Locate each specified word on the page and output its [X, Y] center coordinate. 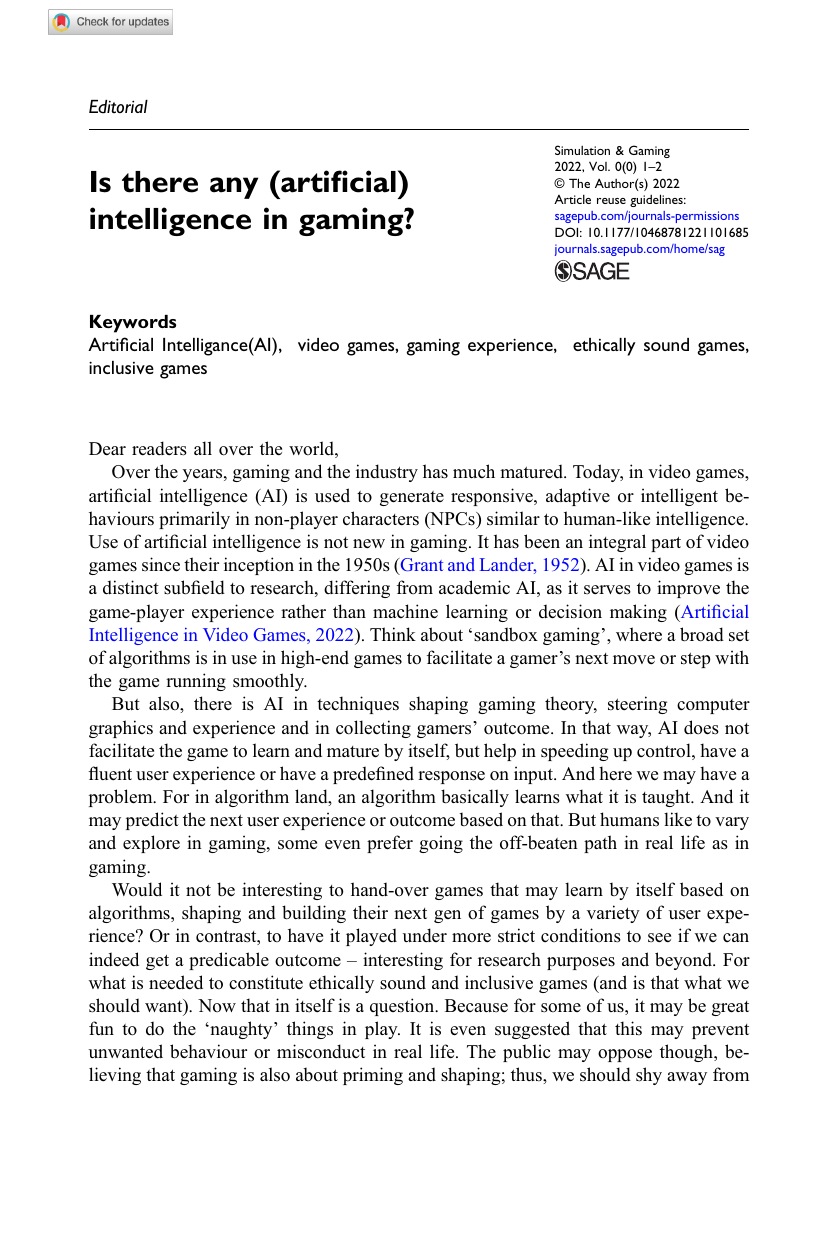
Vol [599, 166]
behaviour [208, 1051]
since [161, 564]
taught [667, 798]
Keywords [133, 324]
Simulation [582, 150]
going [441, 844]
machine [405, 611]
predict [152, 821]
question [403, 1007]
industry [387, 473]
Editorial [118, 107]
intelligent [679, 497]
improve [688, 589]
